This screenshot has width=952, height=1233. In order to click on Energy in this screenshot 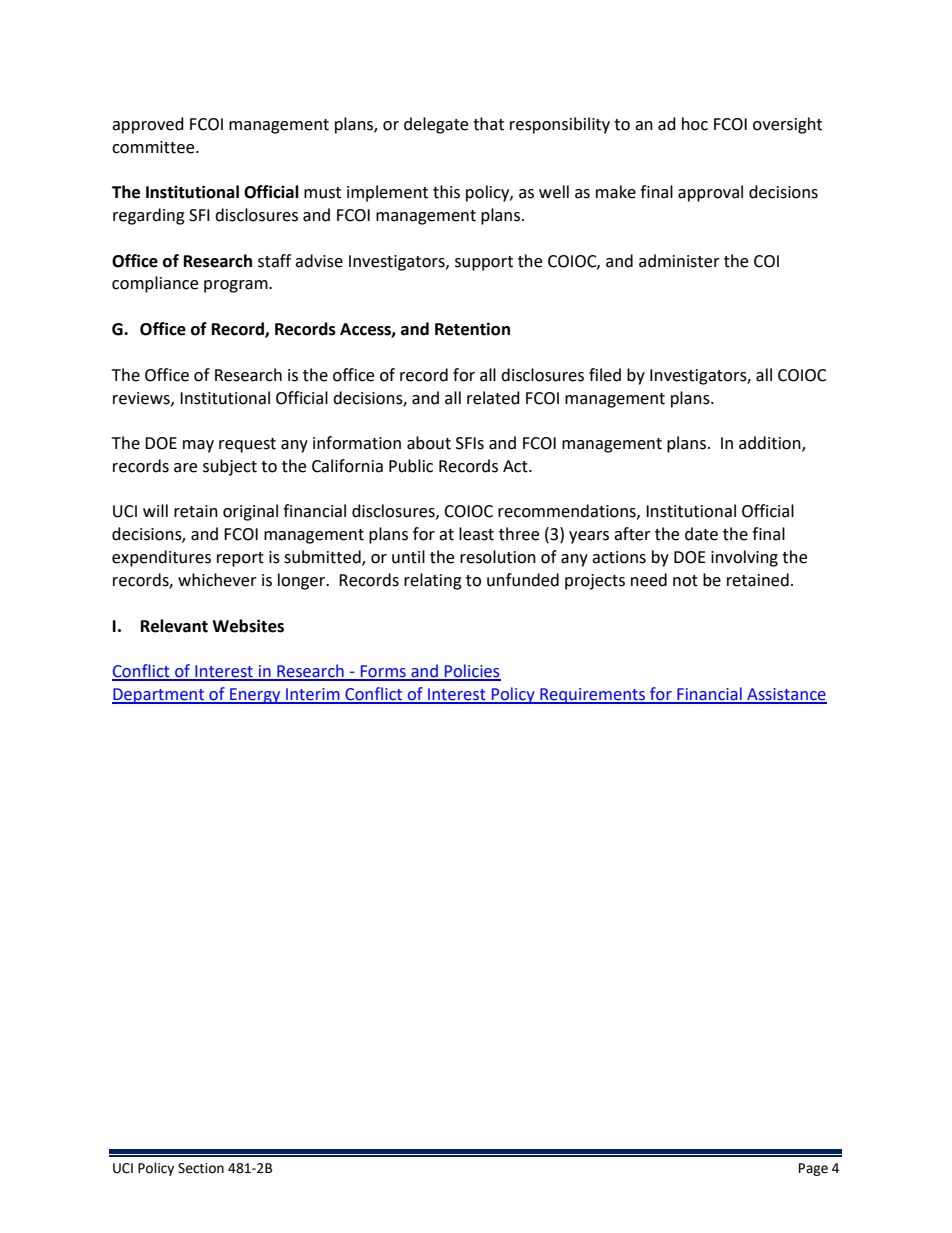, I will do `click(255, 696)`.
